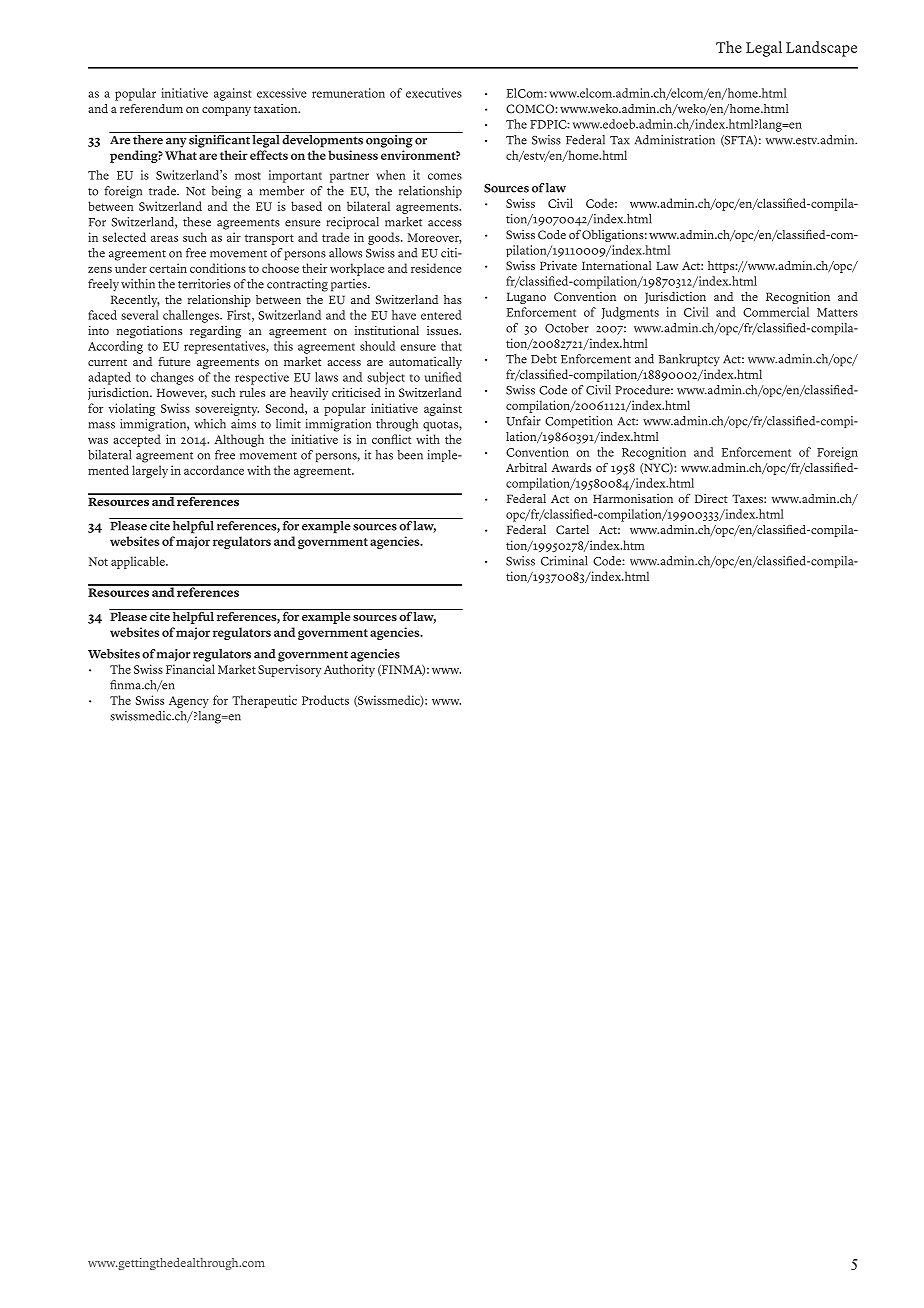 Image resolution: width=924 pixels, height=1308 pixels. Describe the element at coordinates (210, 424) in the page. I see `which` at that location.
